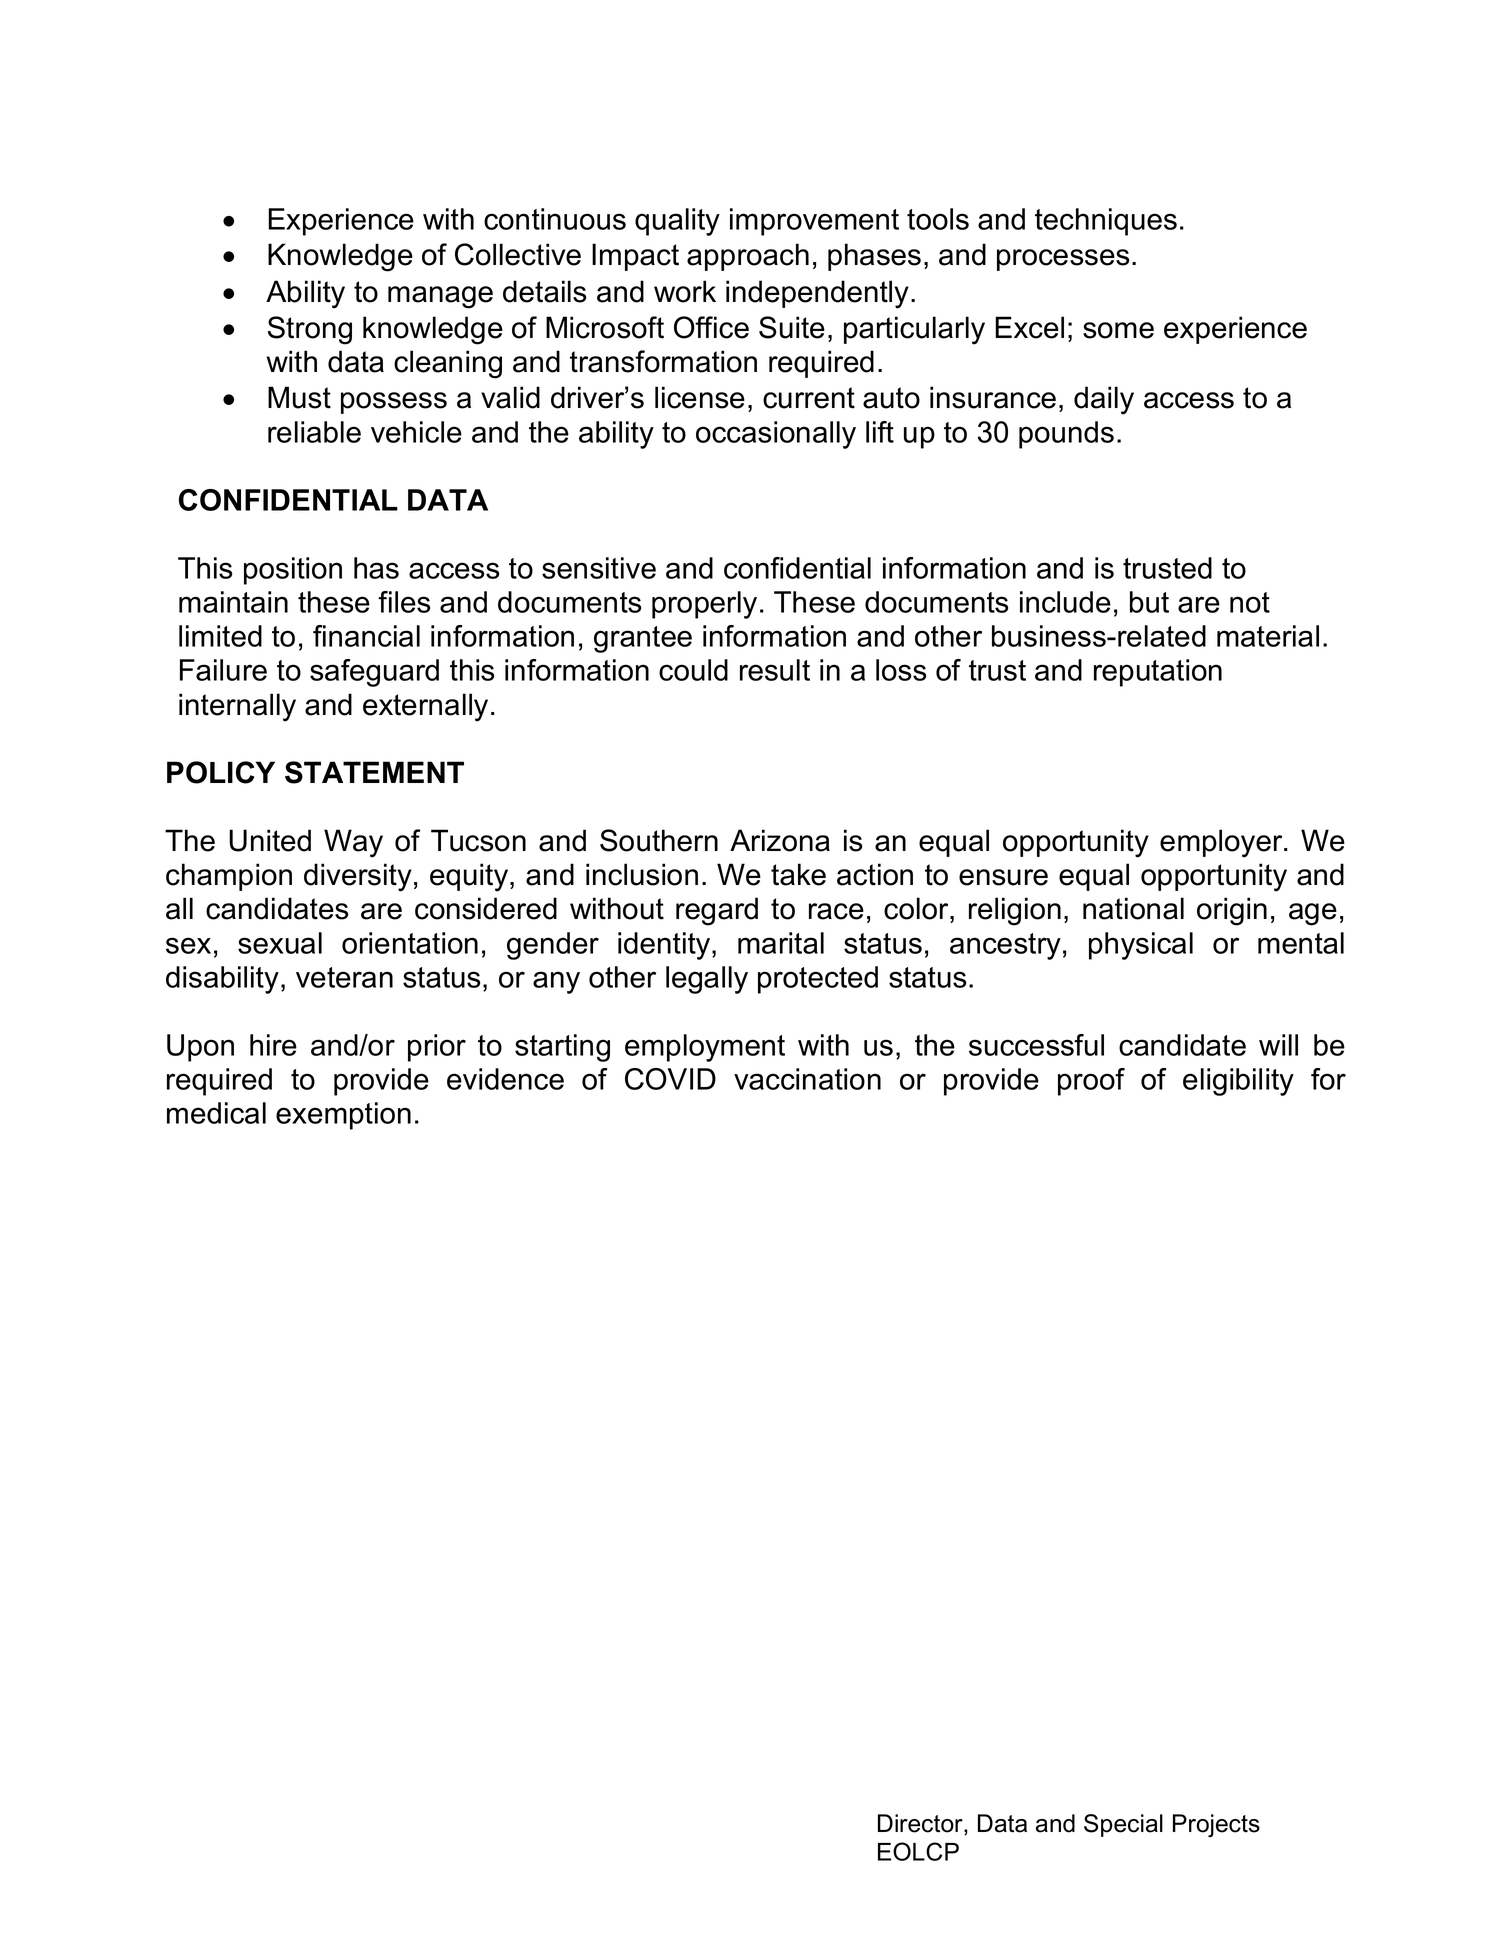 The height and width of the document is (1955, 1511). Describe the element at coordinates (1216, 1825) in the document. I see `Projects` at that location.
